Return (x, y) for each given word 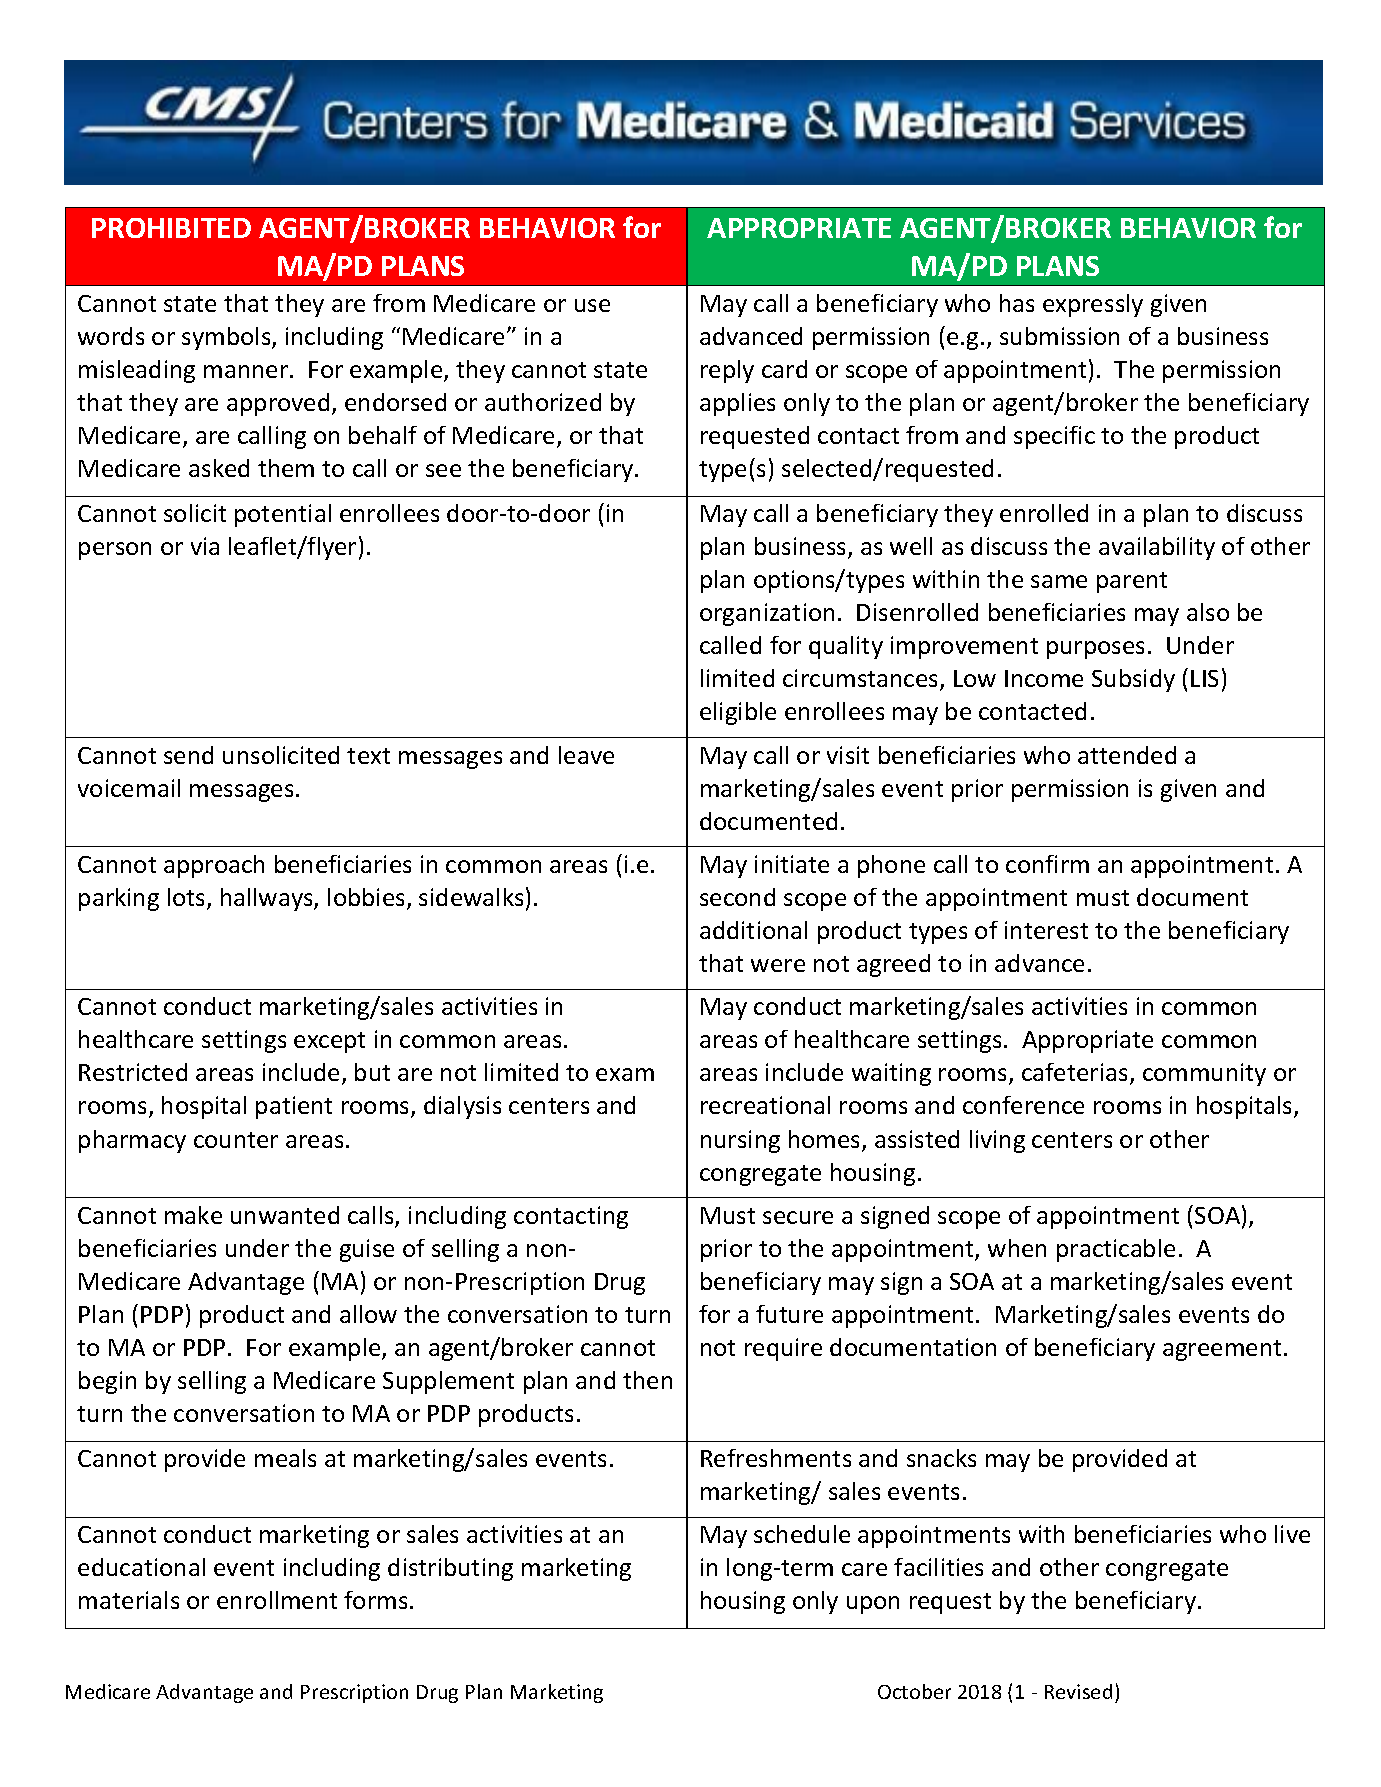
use (592, 305)
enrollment (277, 1600)
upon (873, 1605)
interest (1046, 930)
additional (753, 930)
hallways (268, 899)
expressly (1093, 305)
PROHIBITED (171, 228)
